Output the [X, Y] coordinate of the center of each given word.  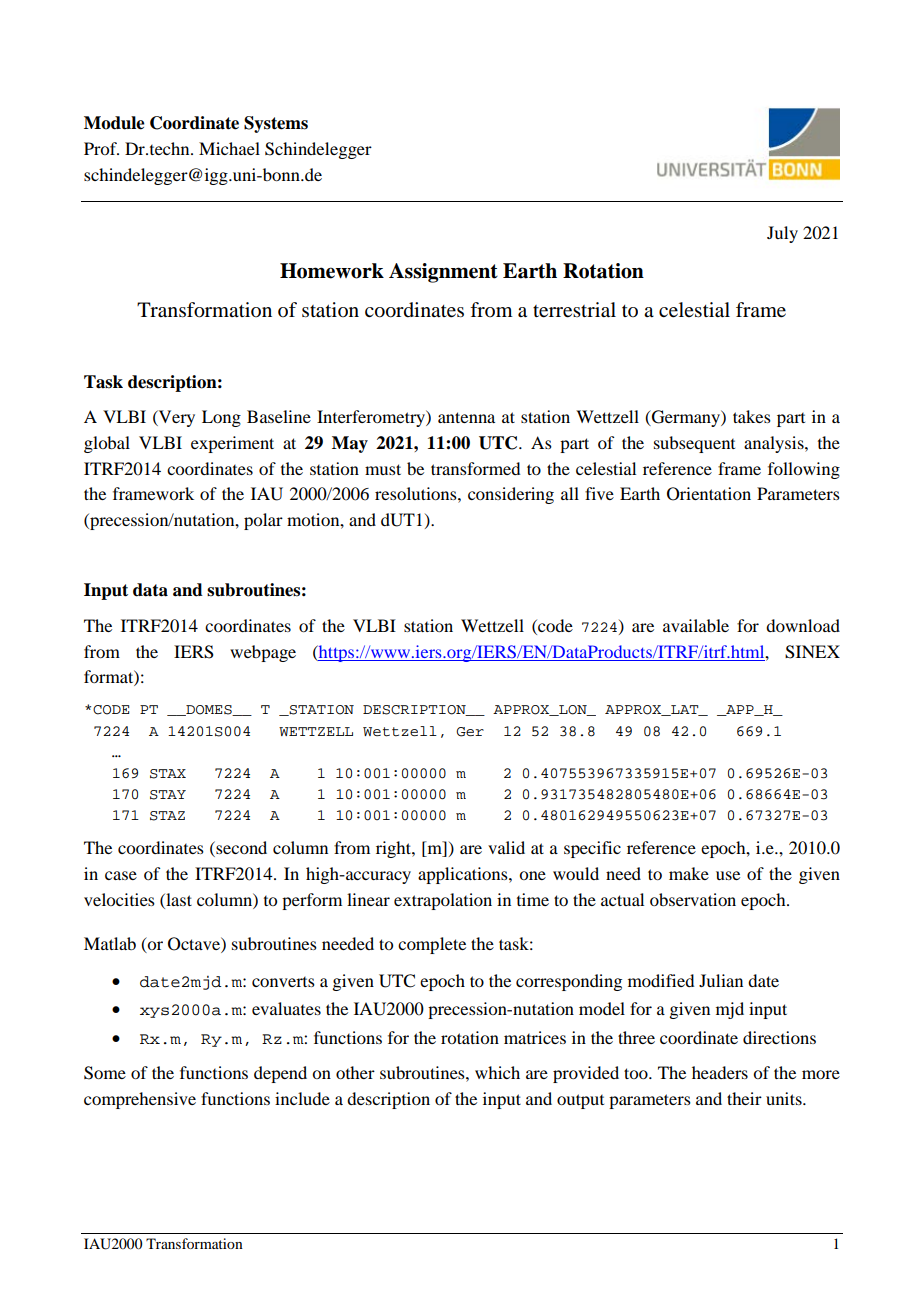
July [782, 234]
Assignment [443, 273]
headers [720, 1072]
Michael [229, 148]
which [497, 1072]
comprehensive [140, 1100]
